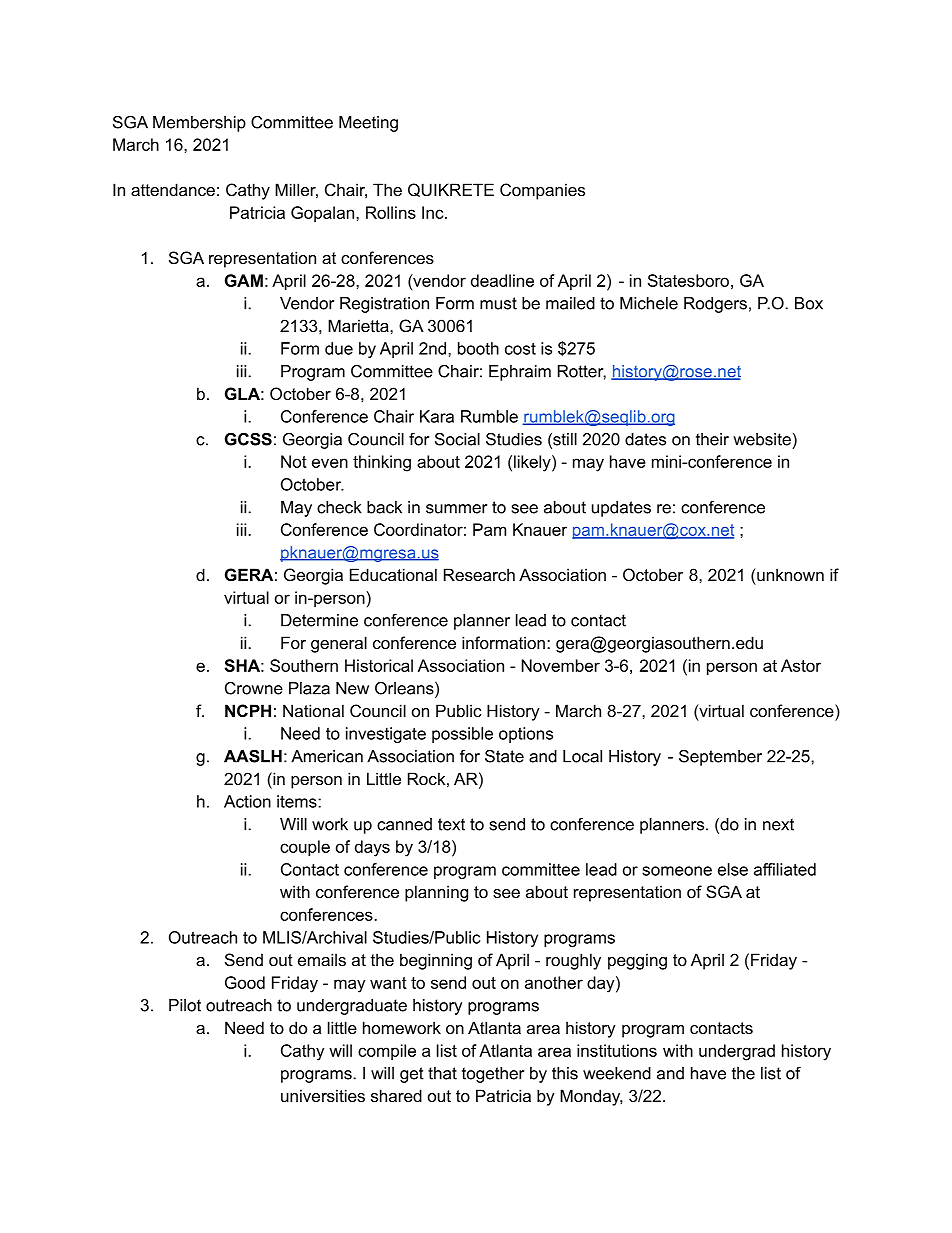  Describe the element at coordinates (493, 1075) in the screenshot. I see `together` at that location.
